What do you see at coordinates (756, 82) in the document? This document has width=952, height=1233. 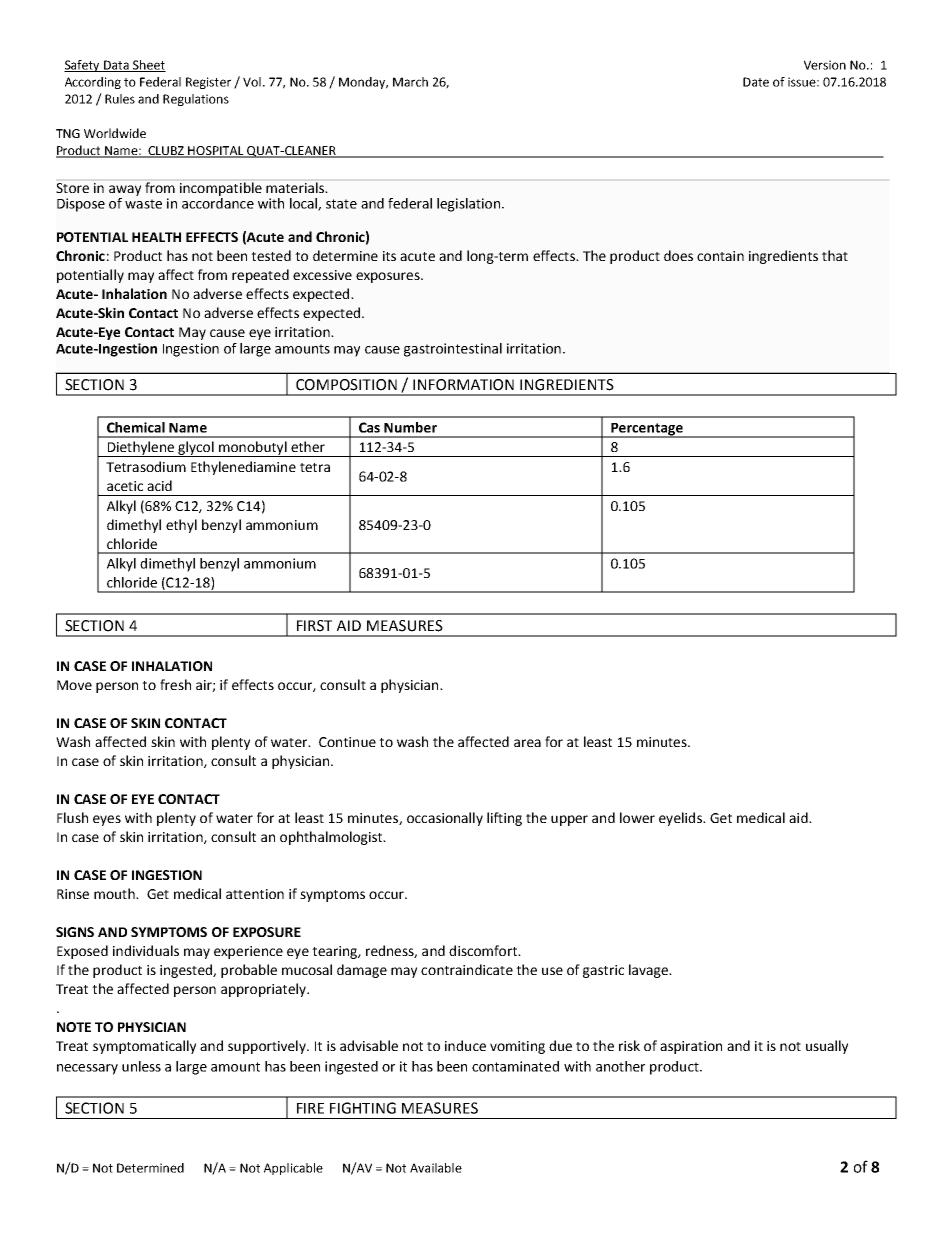 I see `Date` at bounding box center [756, 82].
